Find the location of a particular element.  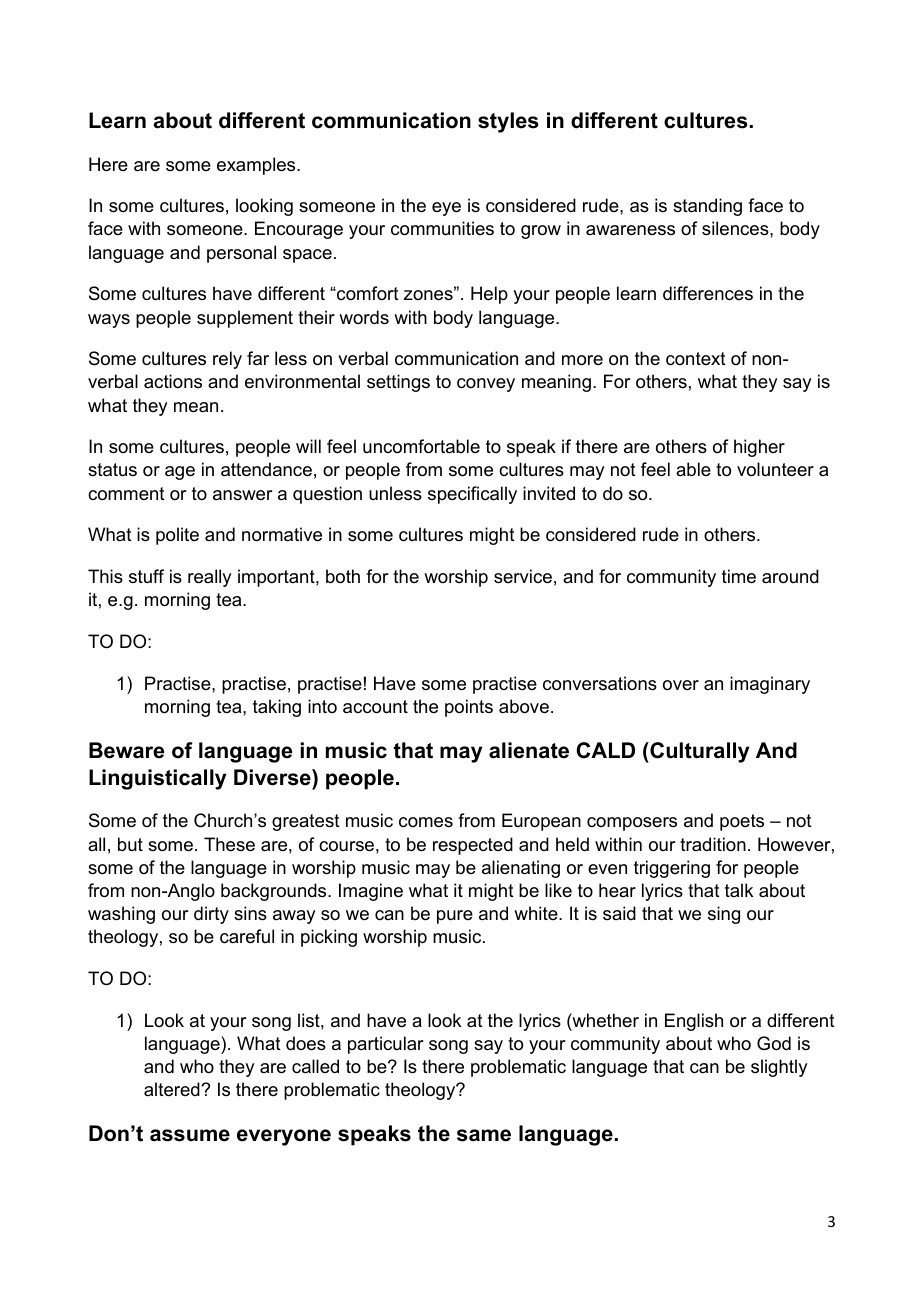

examples is located at coordinates (257, 166).
